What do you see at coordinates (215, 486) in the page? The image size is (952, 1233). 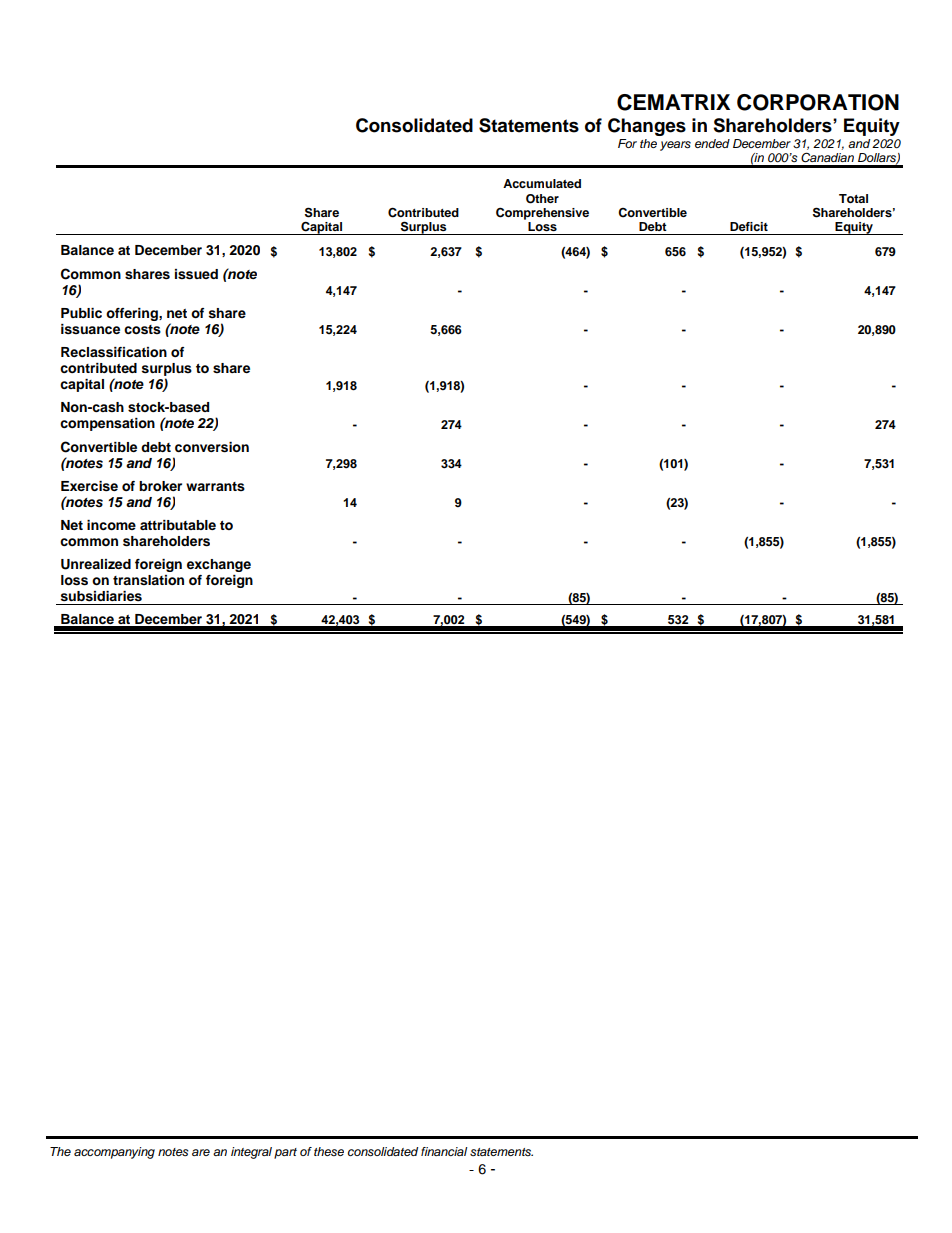 I see `warrants` at bounding box center [215, 486].
